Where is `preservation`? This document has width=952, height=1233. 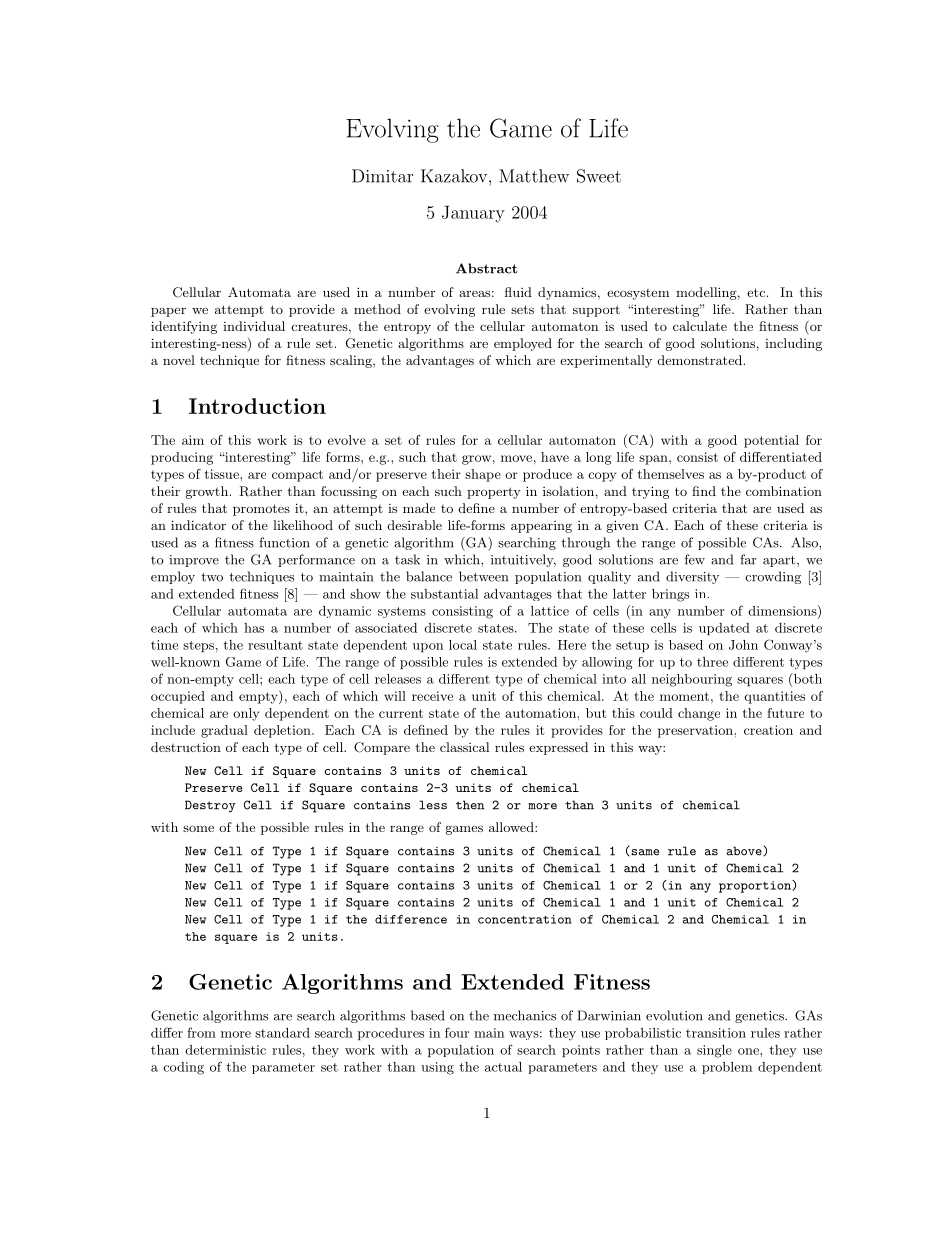
preservation is located at coordinates (695, 731).
